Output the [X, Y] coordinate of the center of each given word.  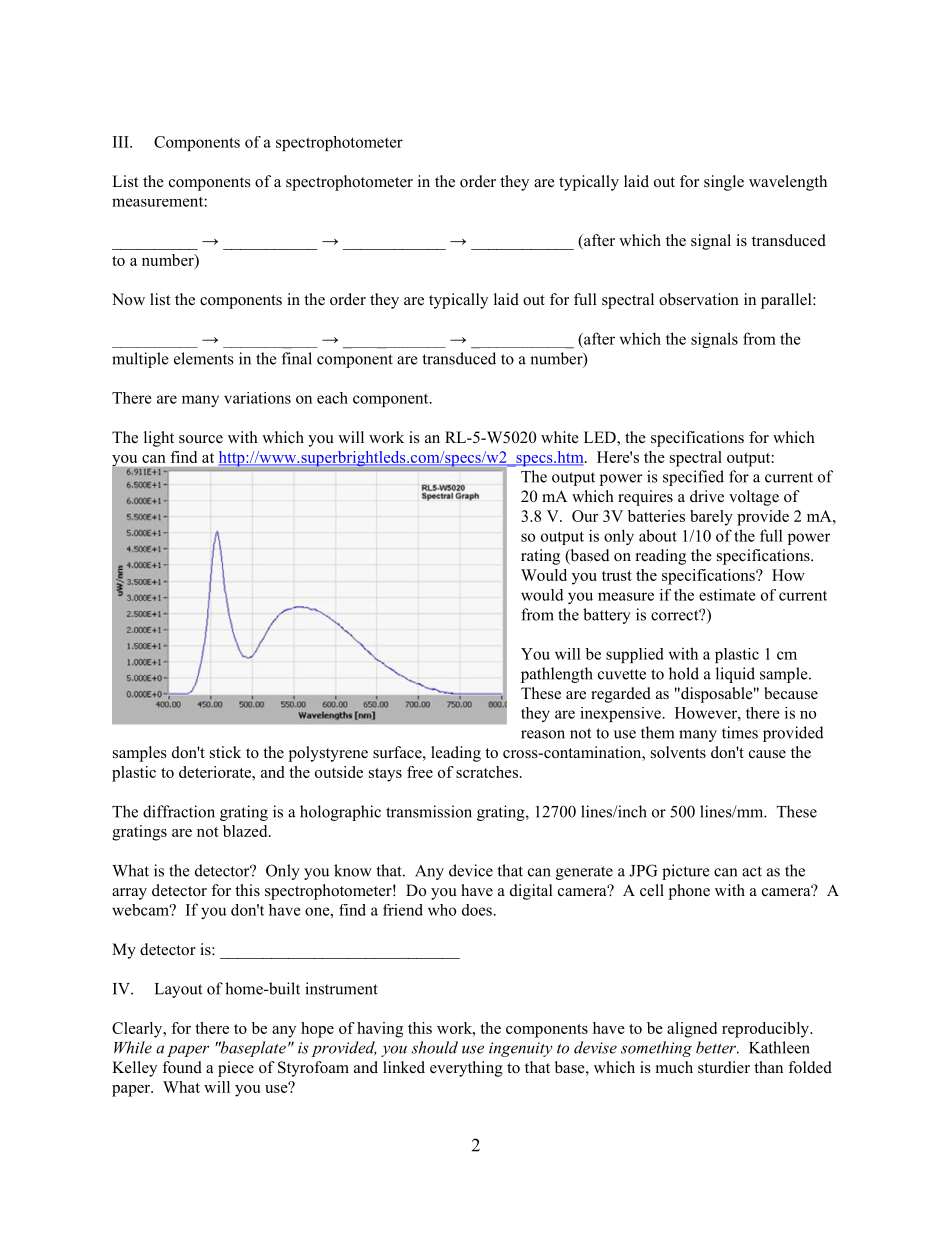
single [724, 183]
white [560, 437]
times [740, 732]
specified [693, 478]
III [122, 142]
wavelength [788, 183]
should [434, 1047]
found [182, 1067]
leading [456, 754]
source [201, 439]
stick [225, 752]
